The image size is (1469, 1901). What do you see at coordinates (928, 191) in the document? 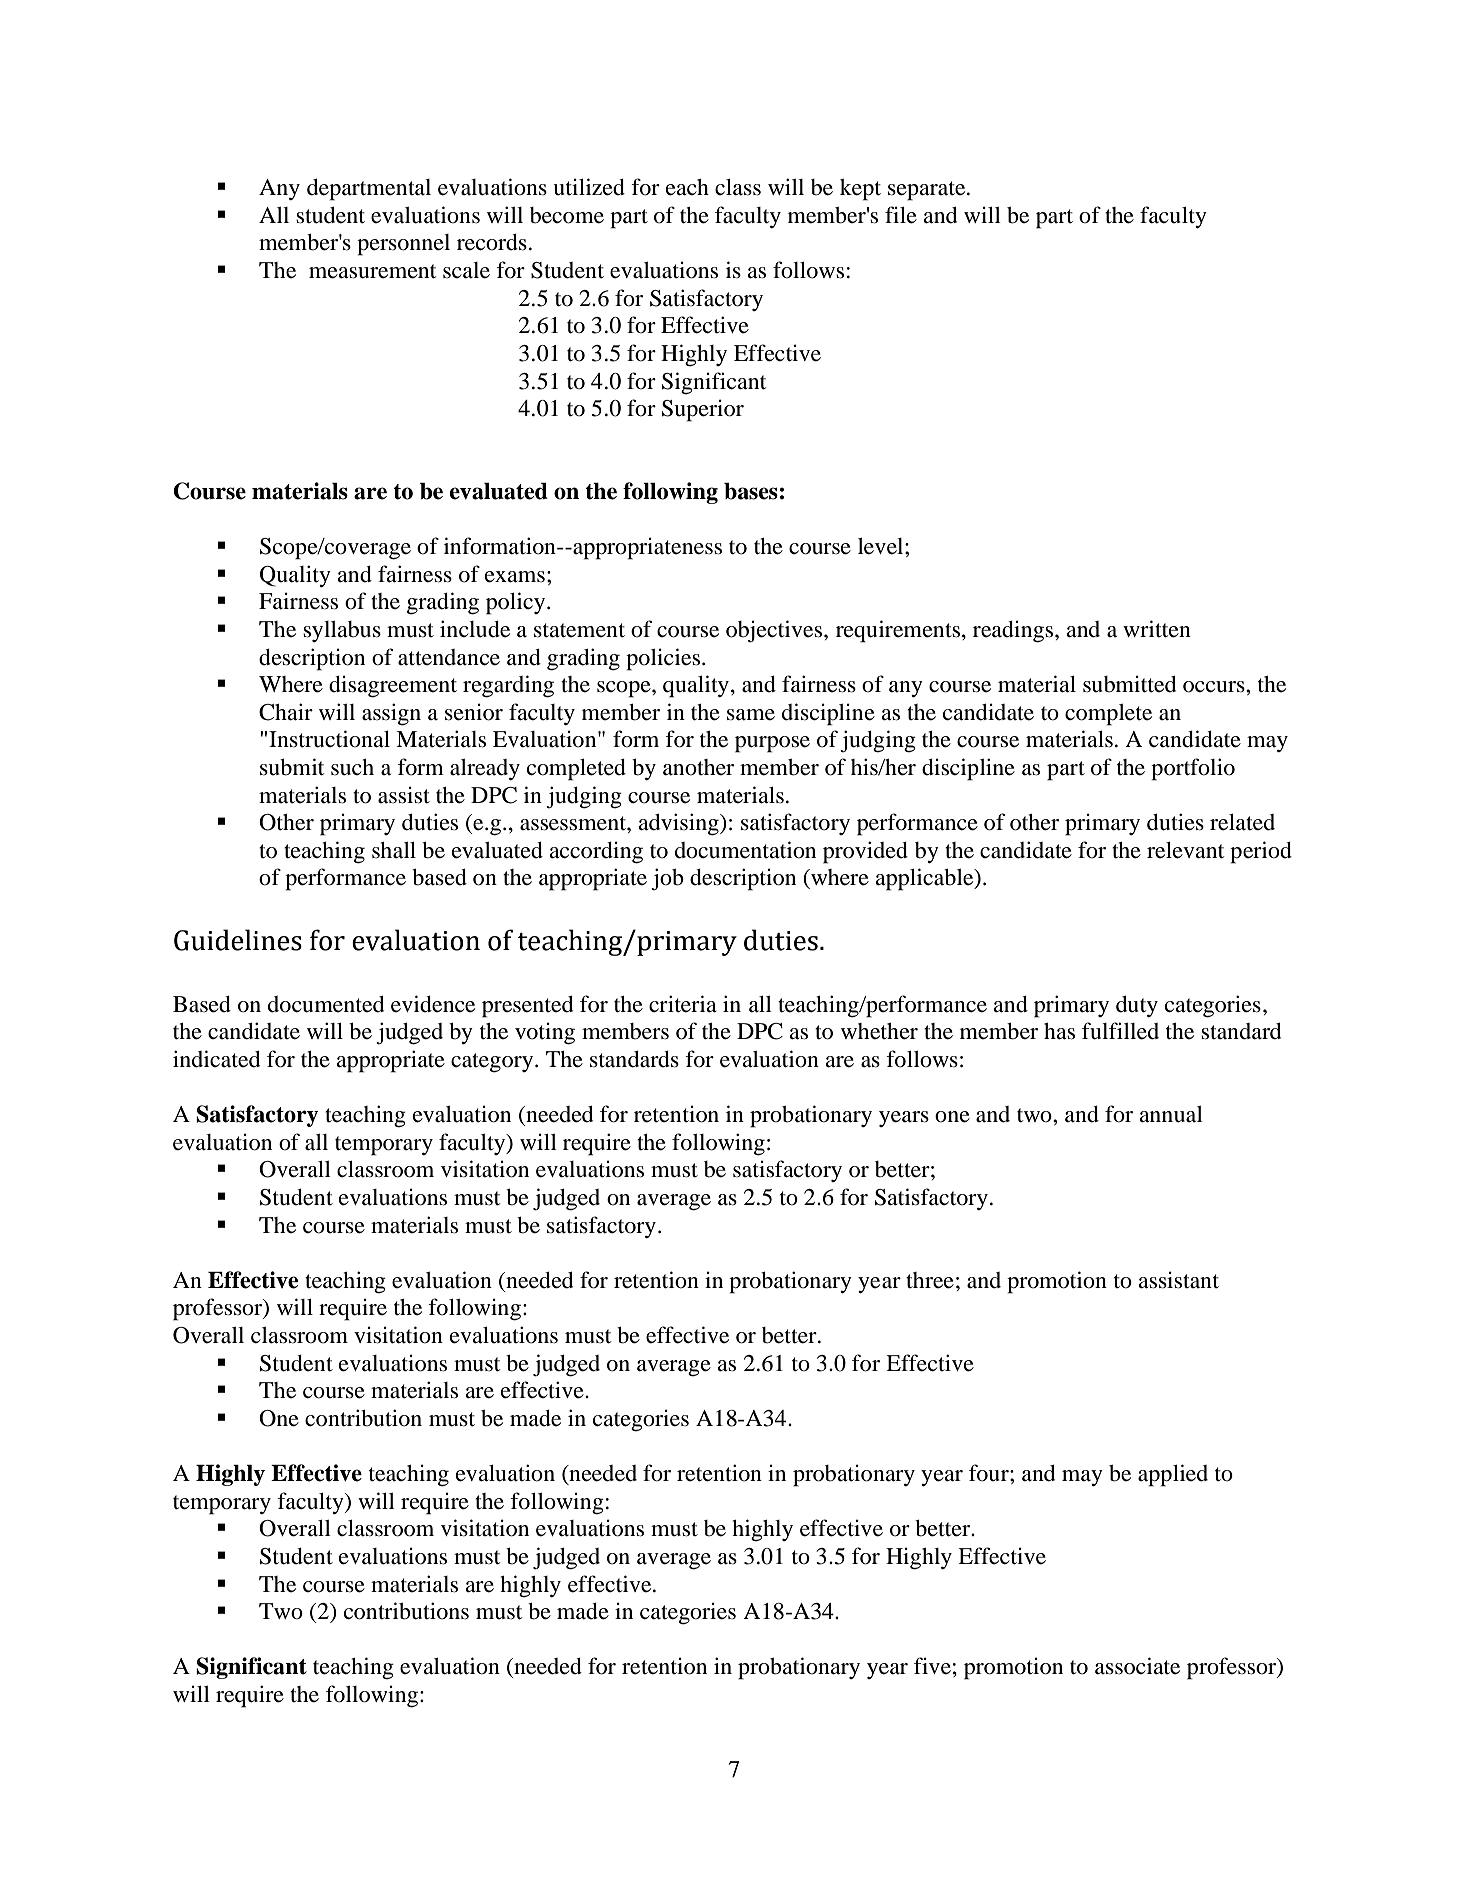
I see `separate` at bounding box center [928, 191].
